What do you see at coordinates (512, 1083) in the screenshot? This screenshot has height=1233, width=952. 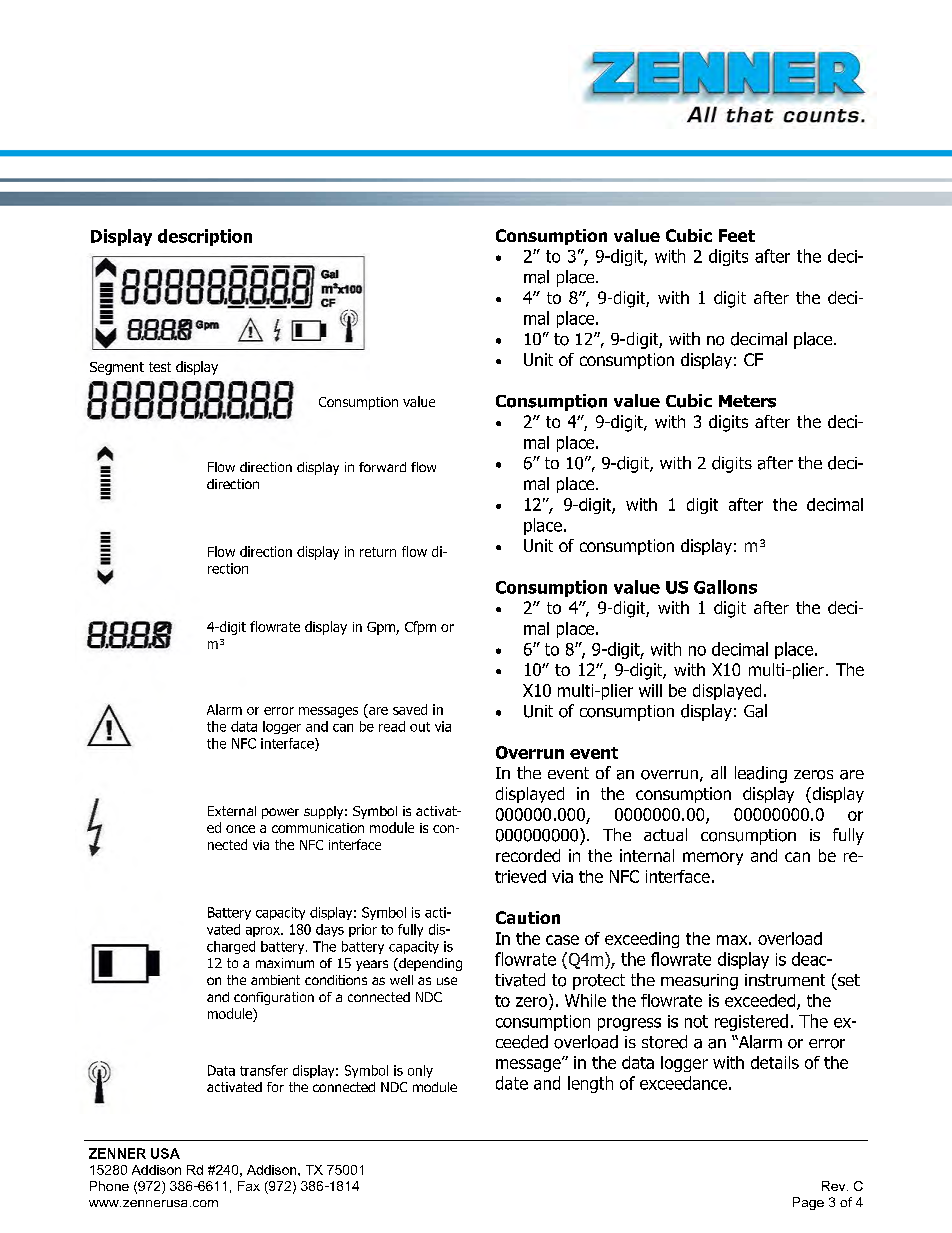 I see `date` at bounding box center [512, 1083].
